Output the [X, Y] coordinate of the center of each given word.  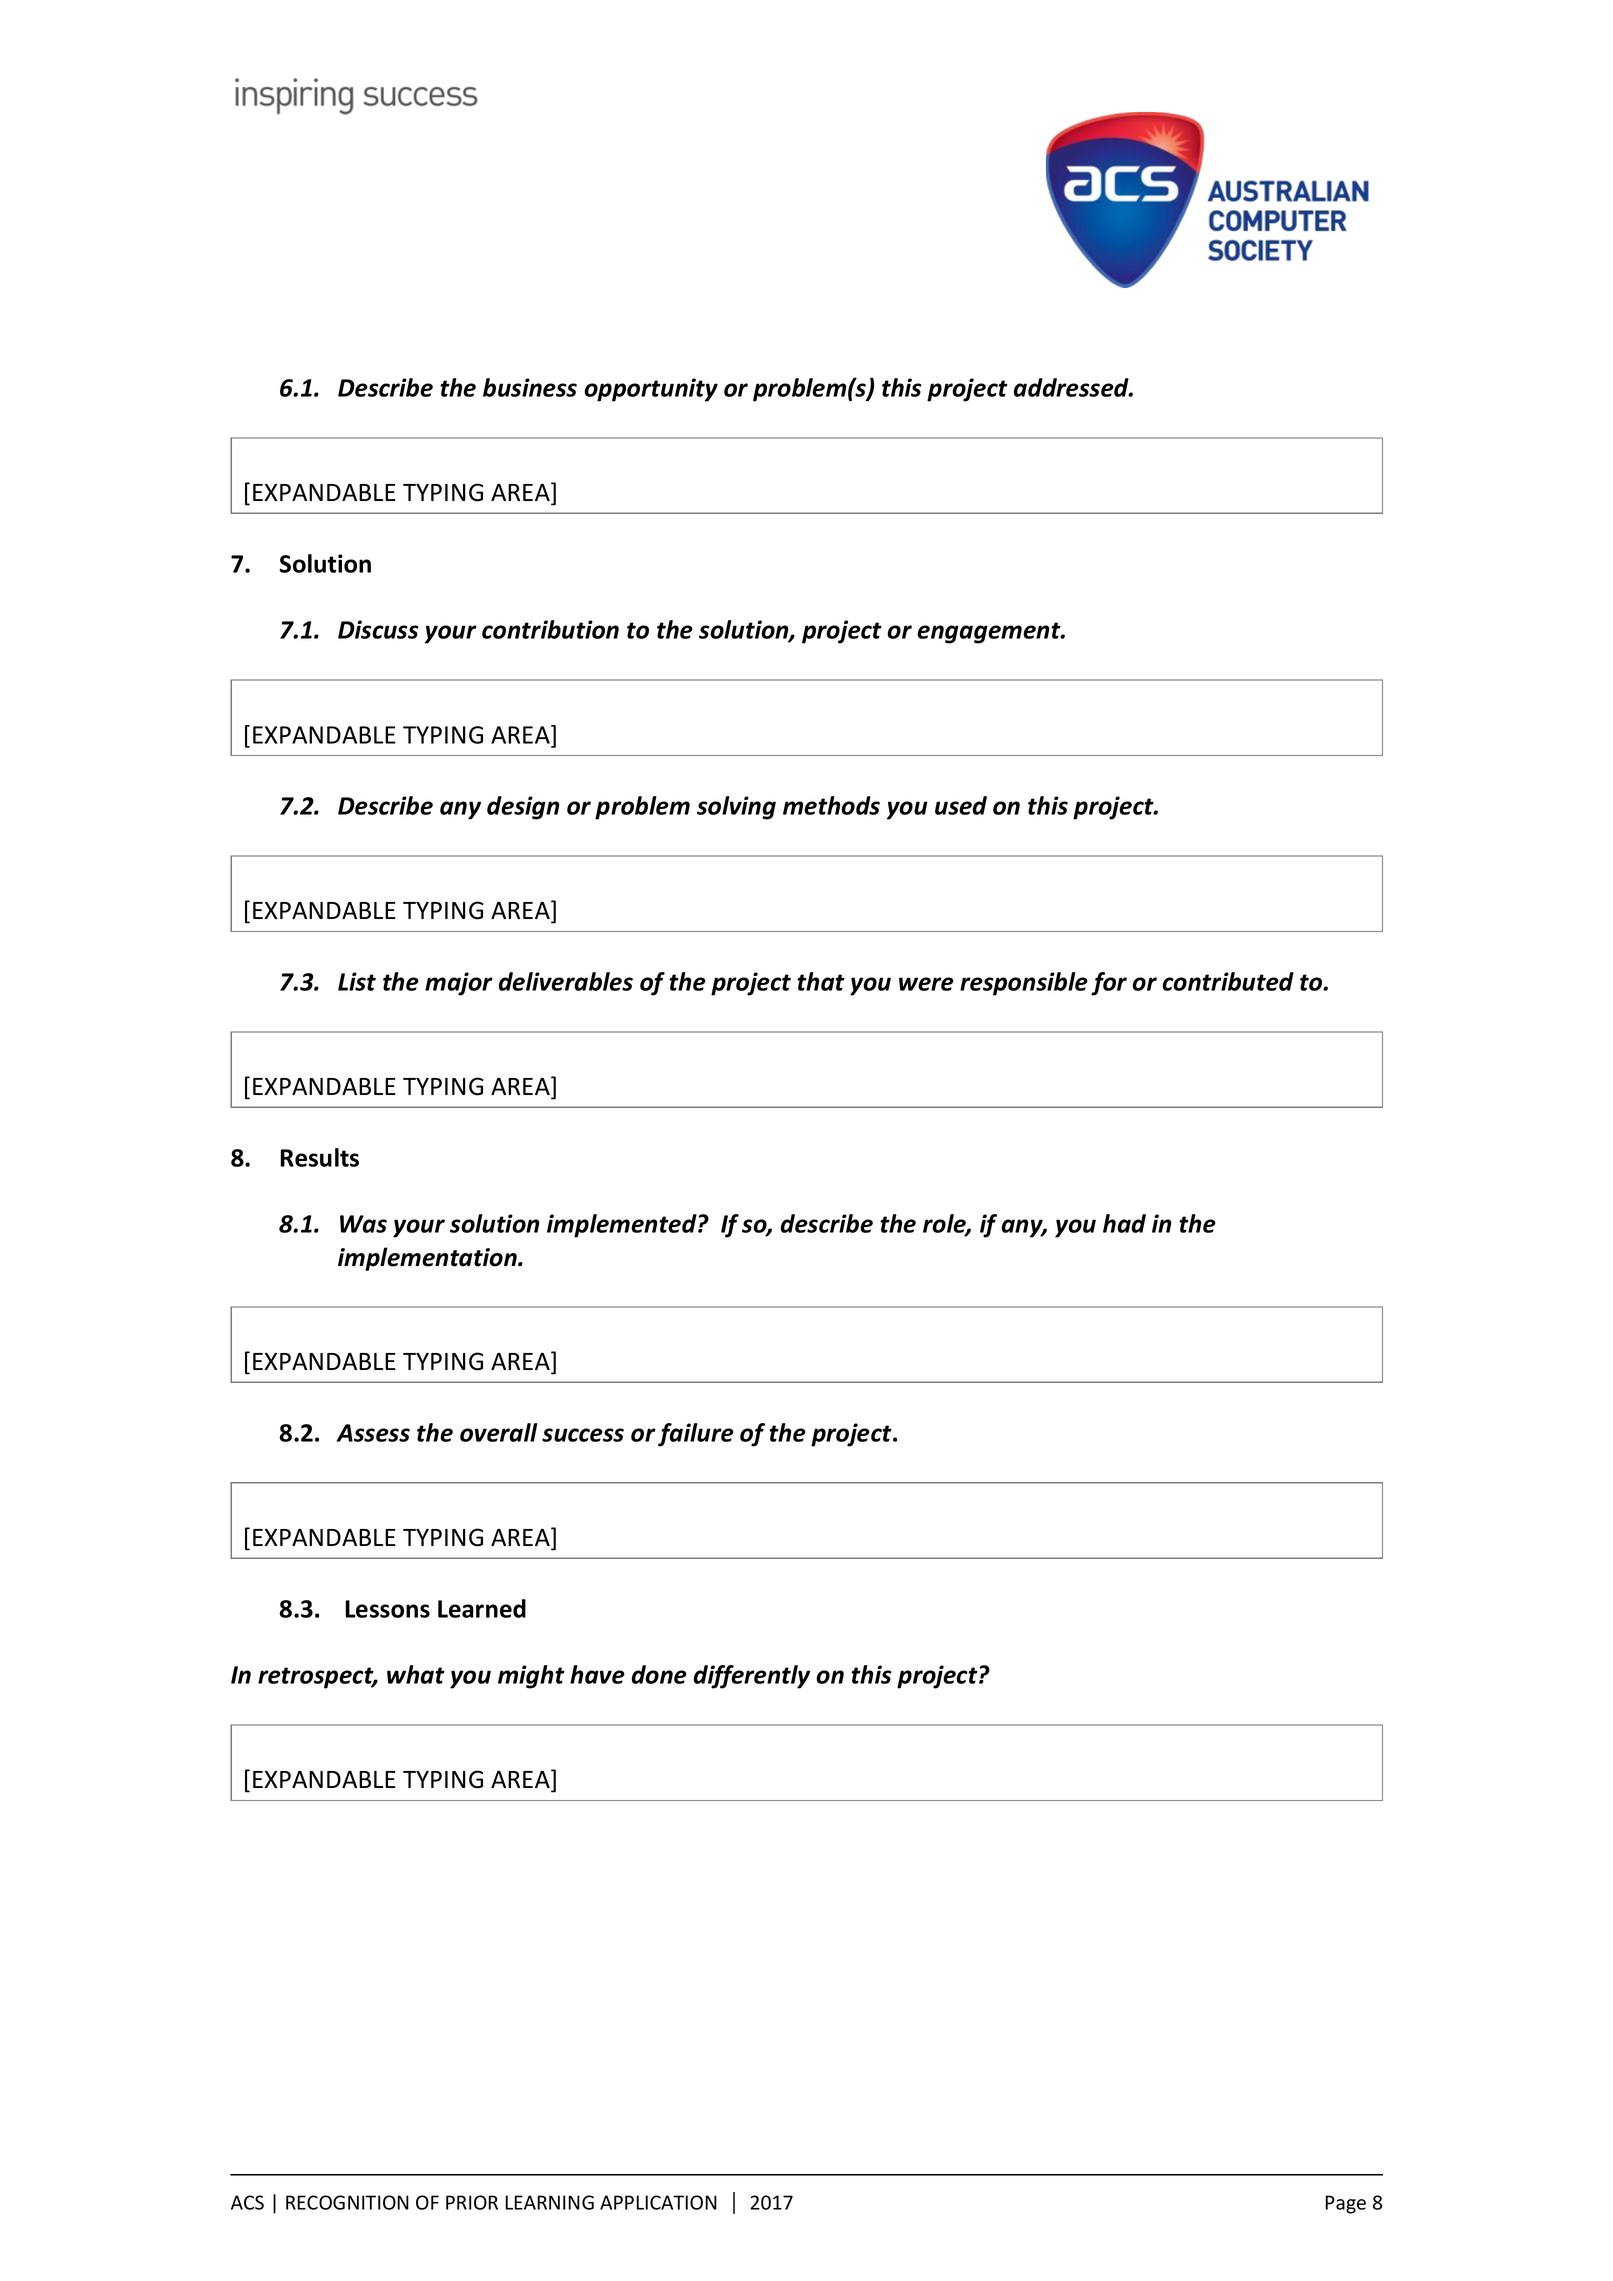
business [530, 387]
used [961, 805]
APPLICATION [658, 2202]
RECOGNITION [347, 2202]
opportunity [651, 390]
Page [1345, 2204]
